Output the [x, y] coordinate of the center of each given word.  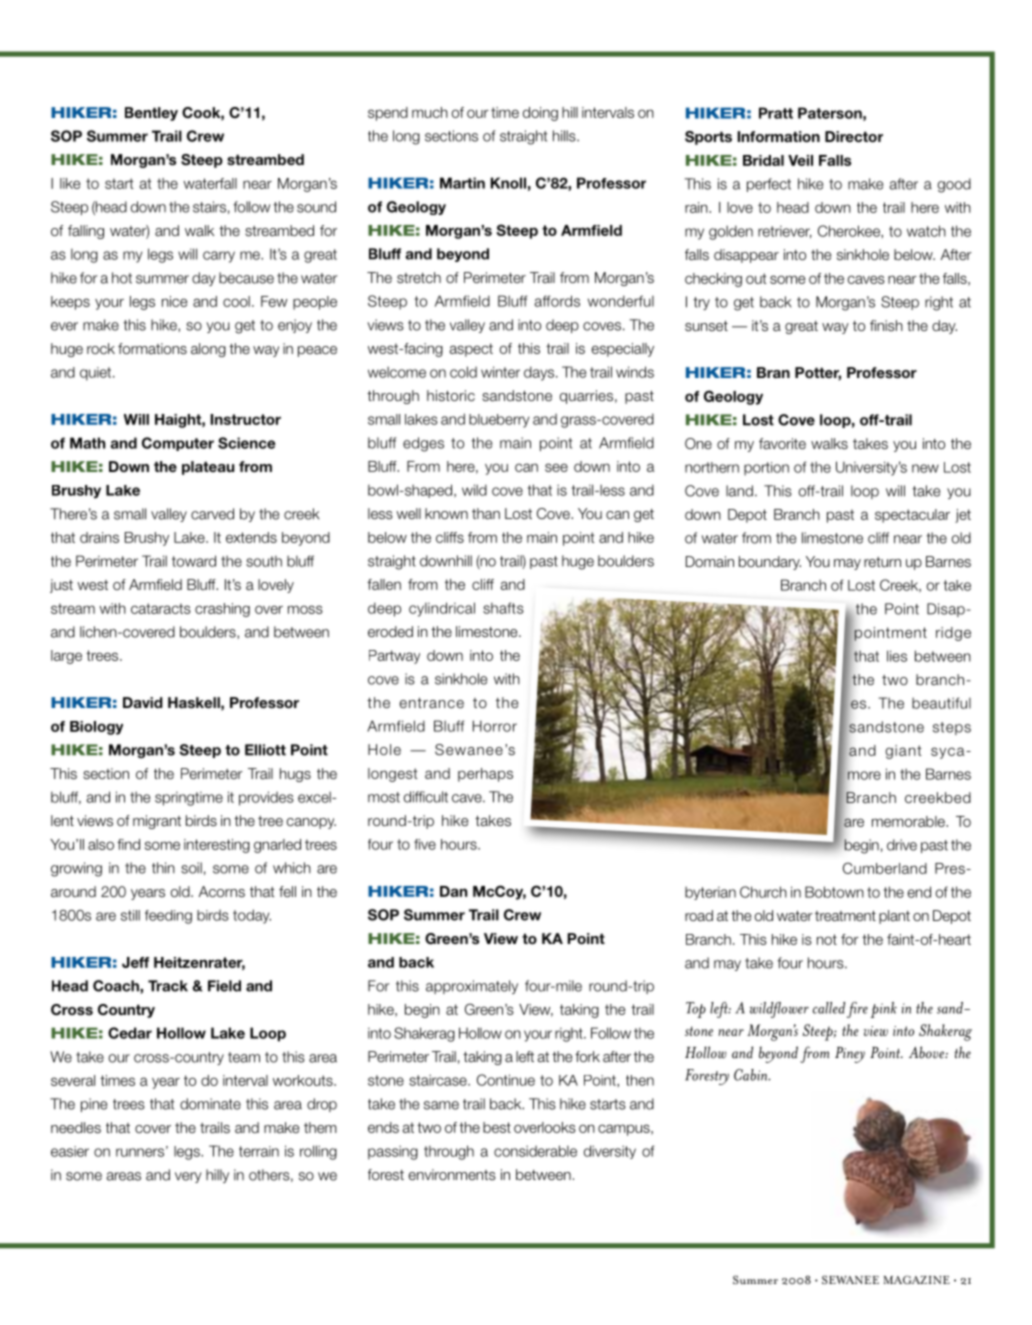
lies [897, 656]
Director [854, 136]
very [188, 1177]
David [143, 702]
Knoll [508, 183]
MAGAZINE [916, 1279]
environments [452, 1175]
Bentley [151, 114]
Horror [495, 726]
